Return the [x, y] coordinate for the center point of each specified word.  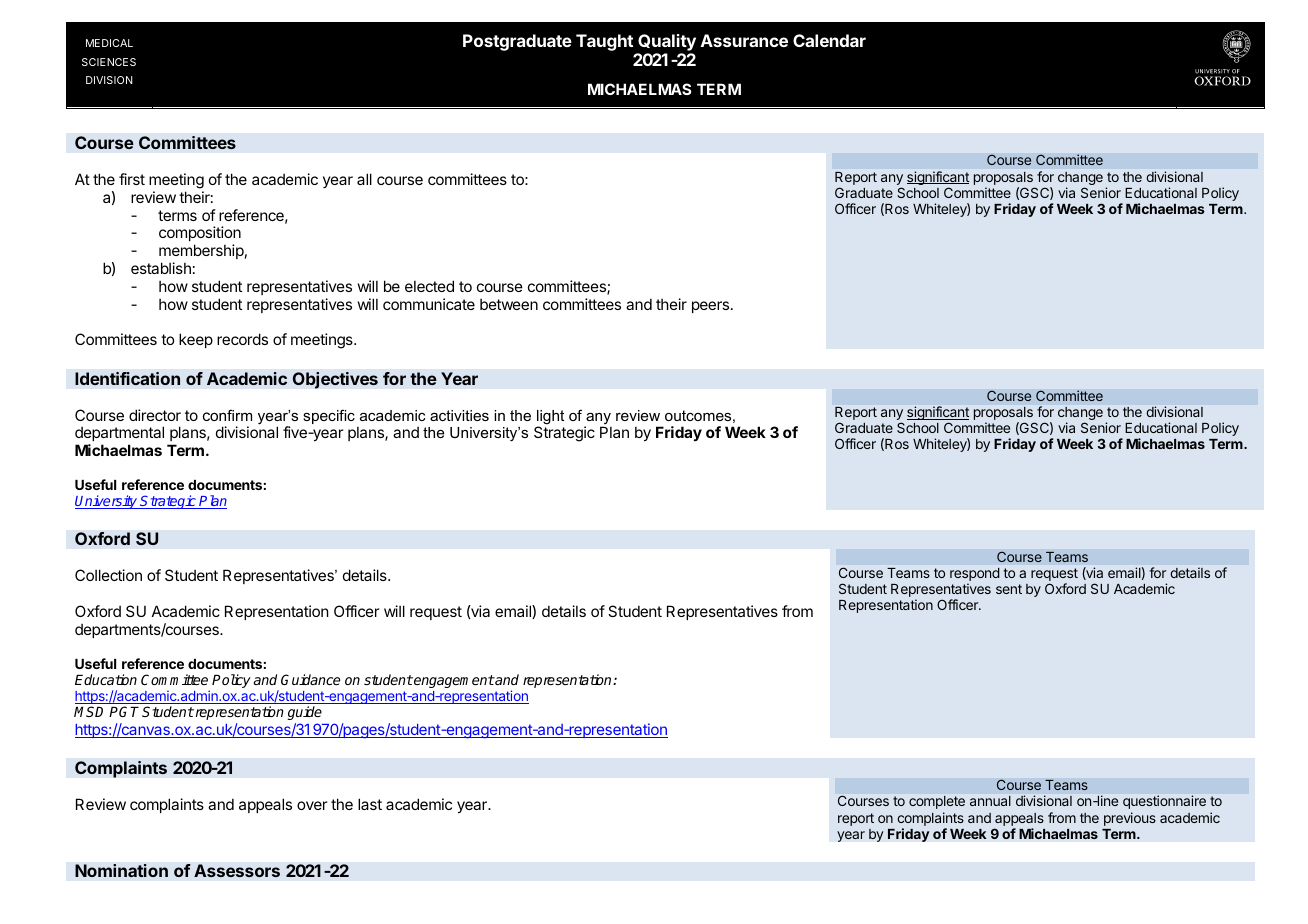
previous [1130, 819]
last [370, 804]
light [550, 418]
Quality [667, 42]
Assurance [744, 40]
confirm [227, 415]
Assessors [237, 870]
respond [975, 576]
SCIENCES [109, 62]
